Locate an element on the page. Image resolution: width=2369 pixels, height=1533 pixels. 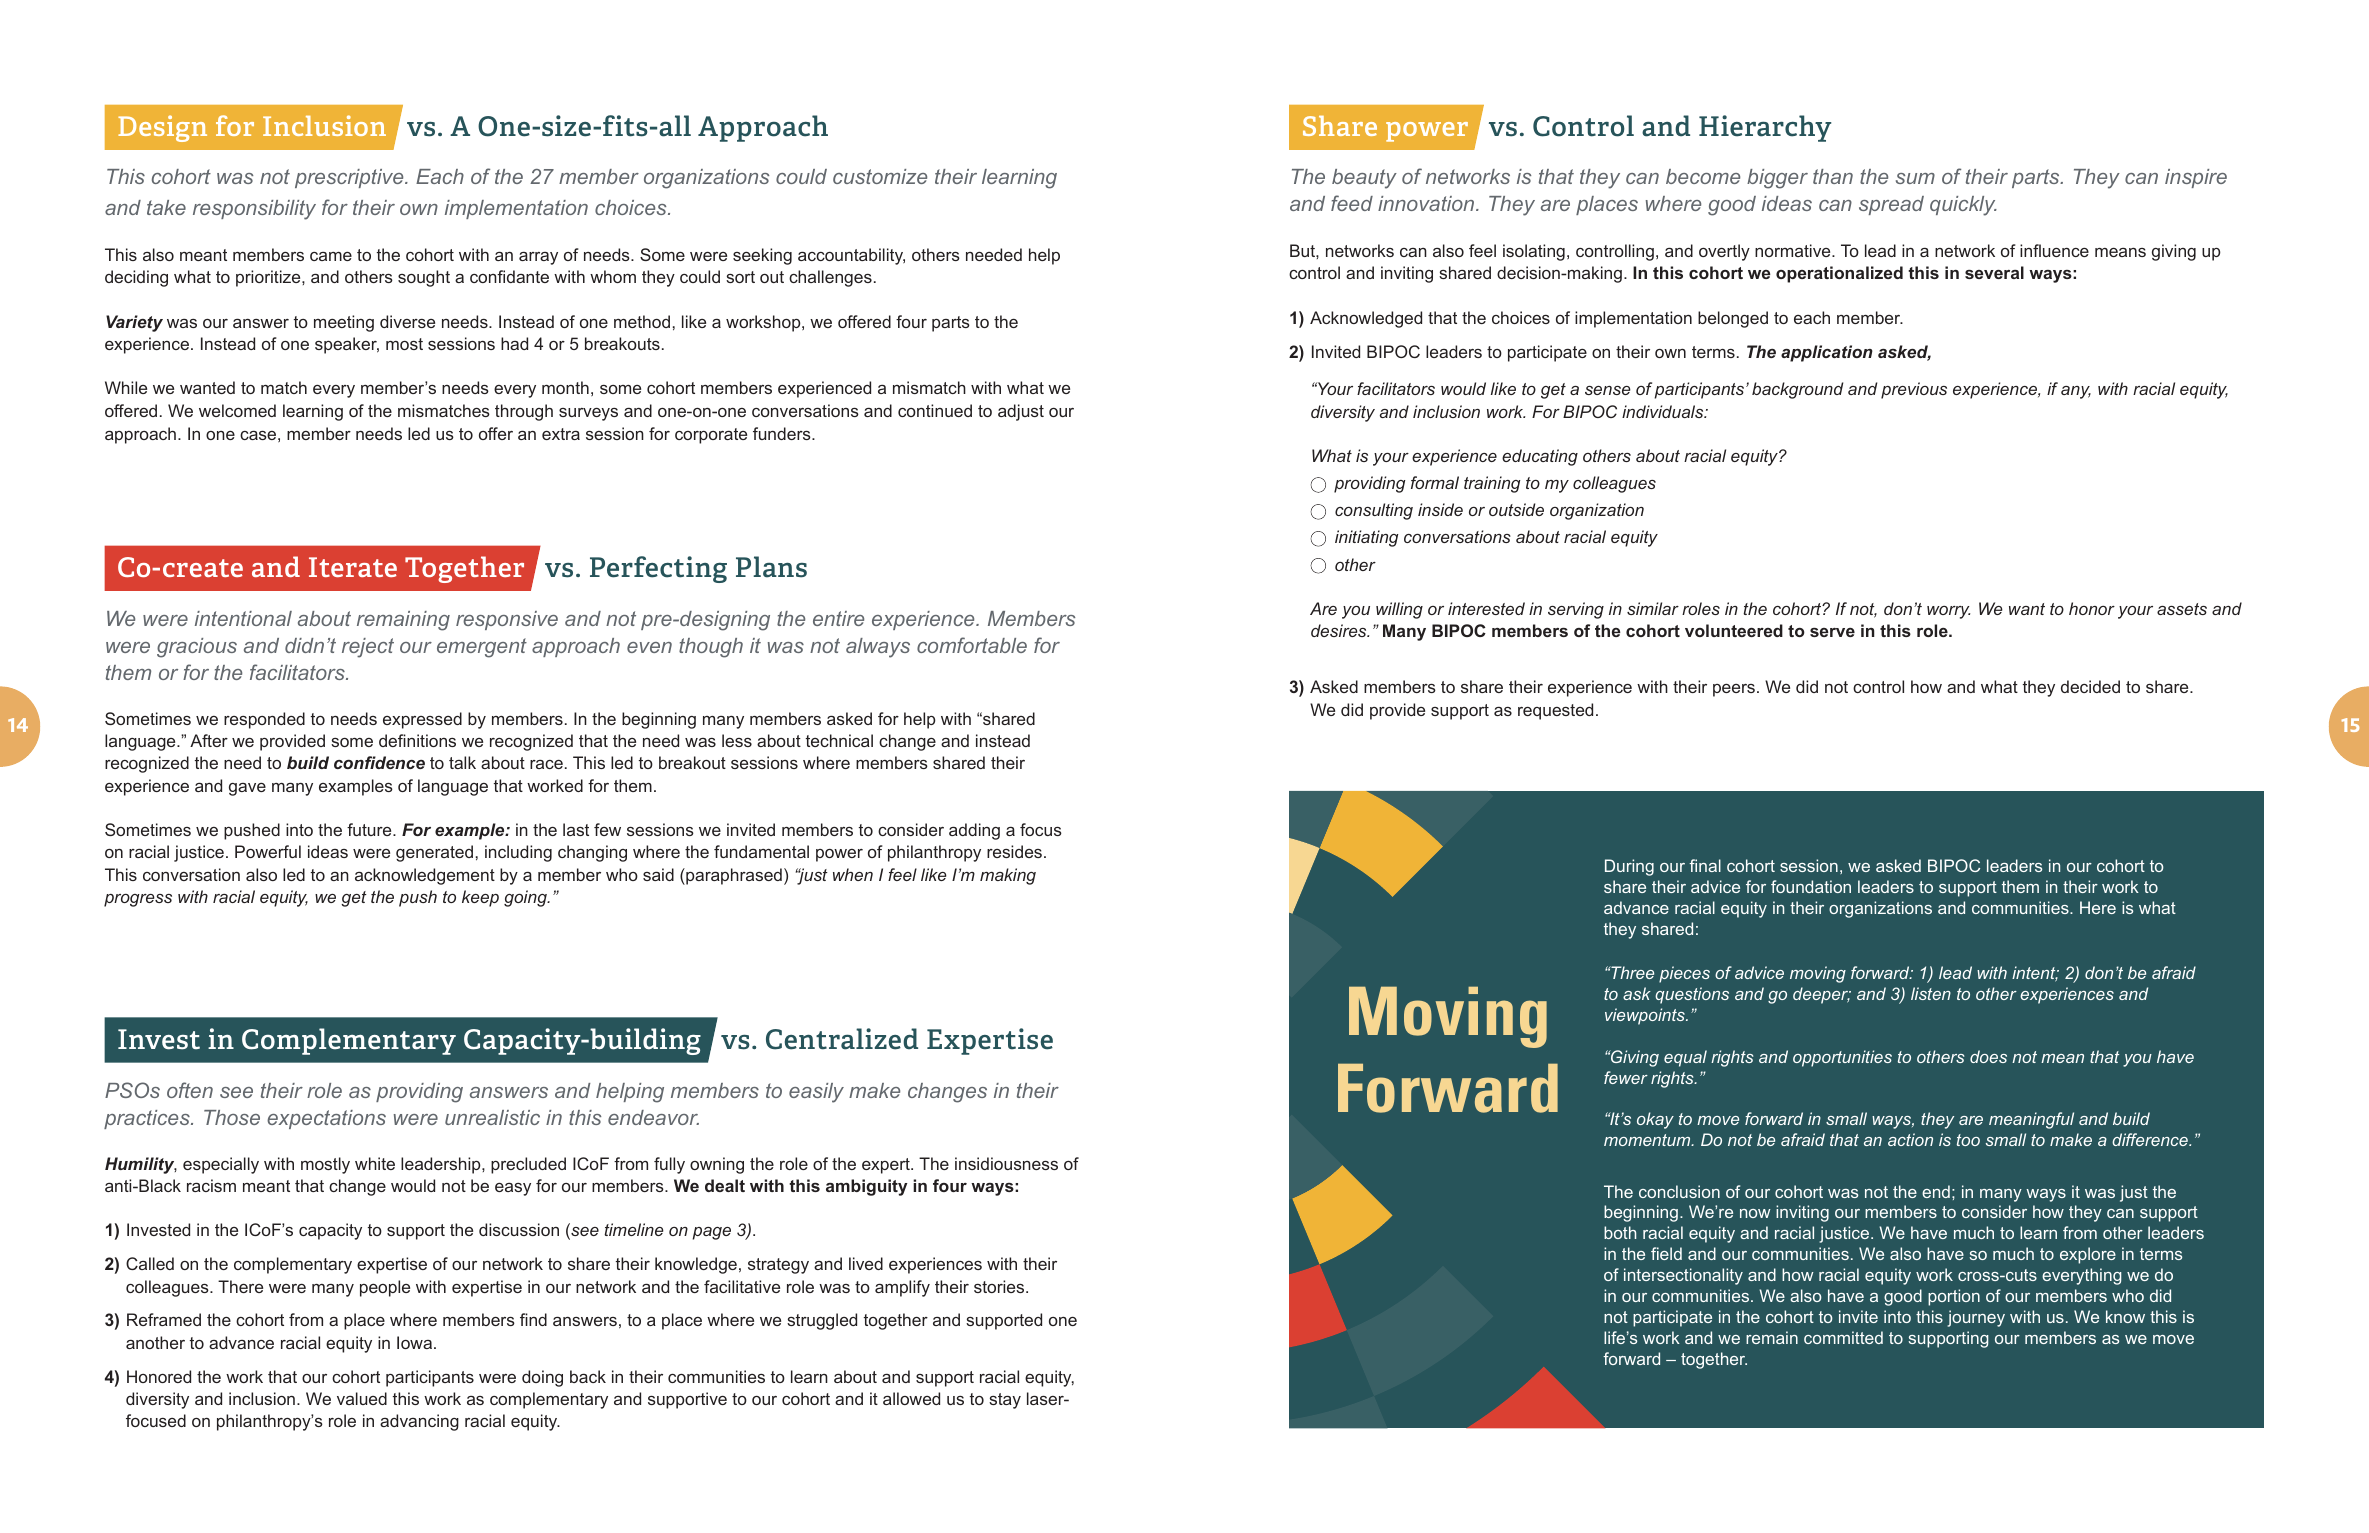
adding is located at coordinates (974, 831).
